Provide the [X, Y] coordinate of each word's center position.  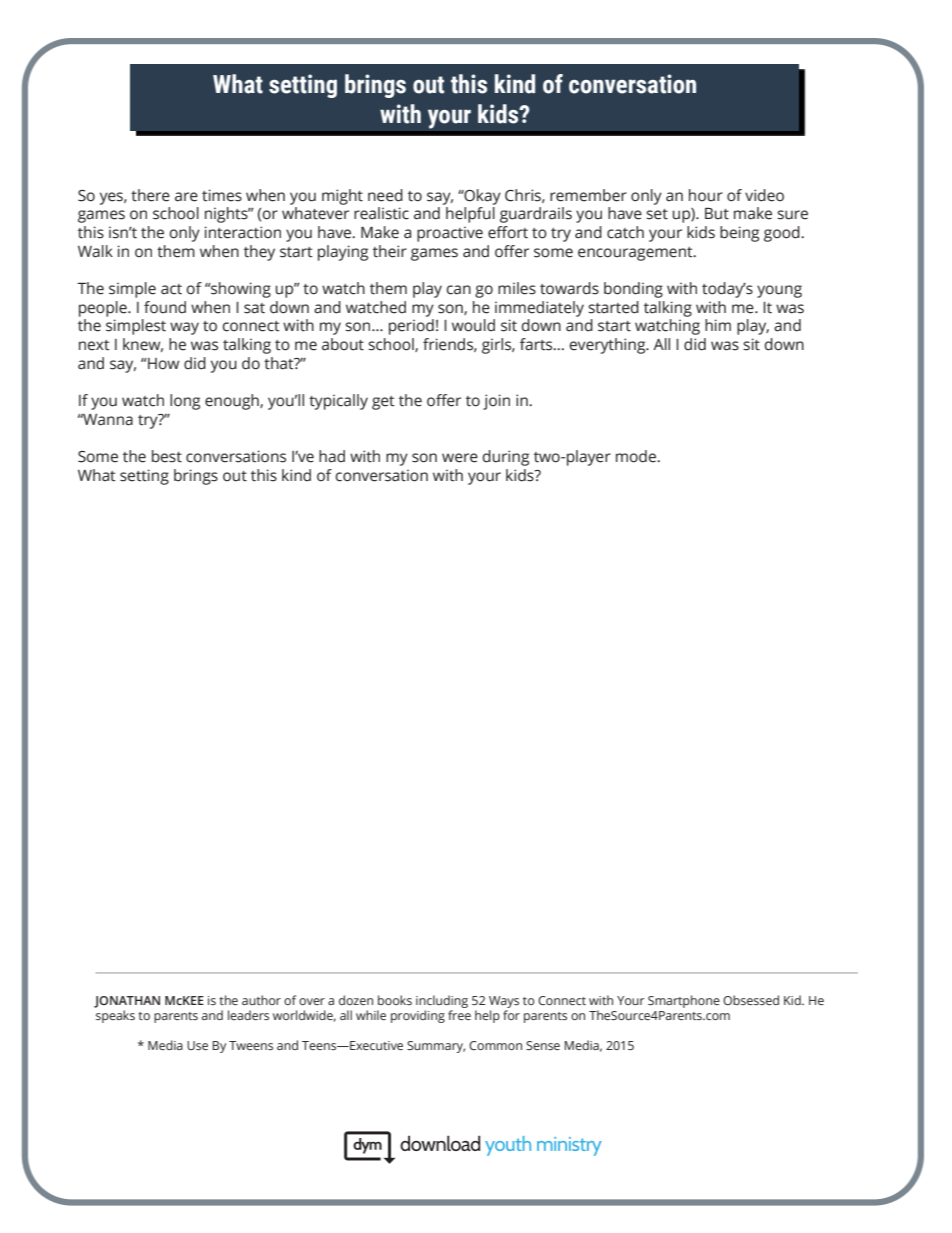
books [395, 1000]
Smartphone [684, 1001]
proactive [450, 234]
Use [197, 1045]
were [460, 458]
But [717, 213]
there [150, 195]
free [459, 1015]
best [167, 456]
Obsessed [751, 1000]
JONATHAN [127, 1002]
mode [637, 456]
